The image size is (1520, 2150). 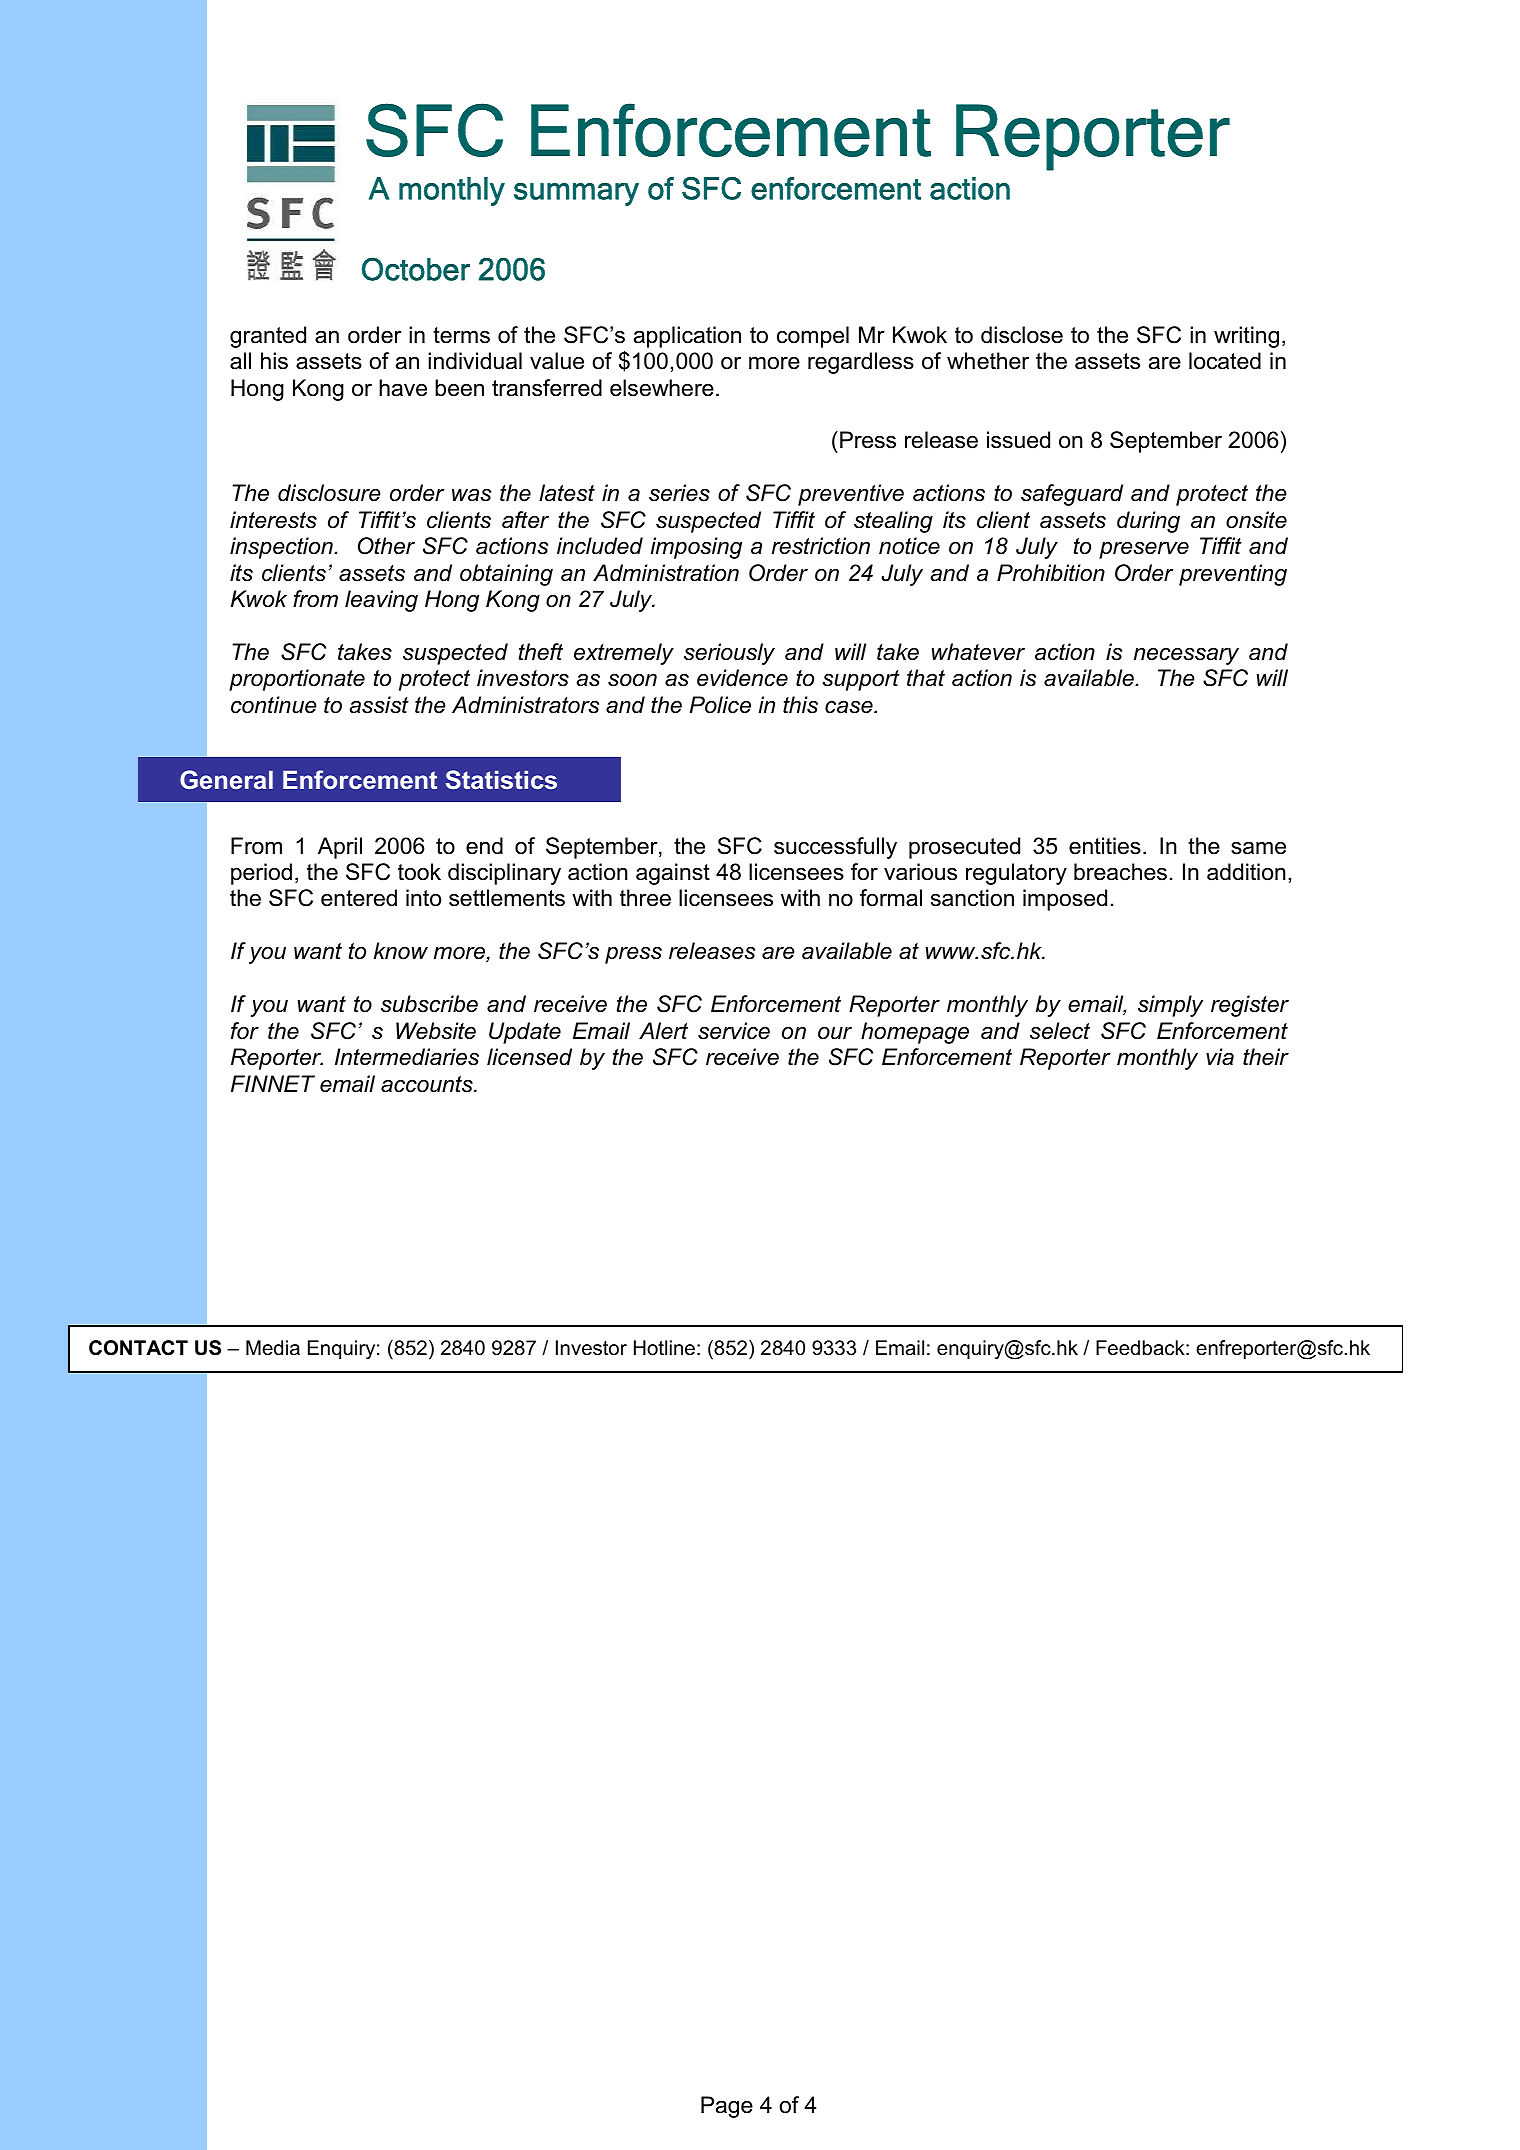 I want to click on simply, so click(x=1170, y=1006).
